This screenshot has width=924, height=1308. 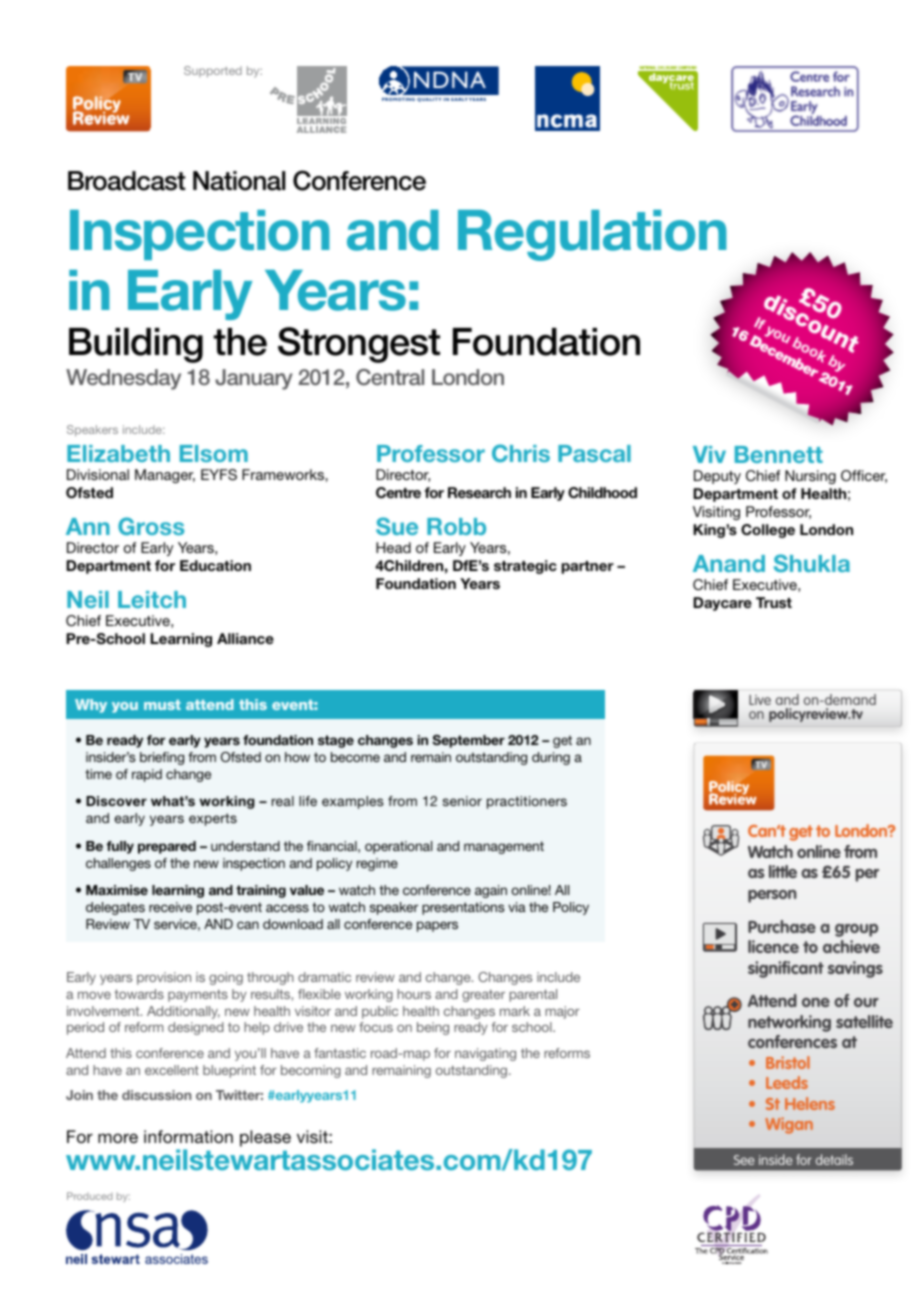 What do you see at coordinates (774, 602) in the screenshot?
I see `Trust` at bounding box center [774, 602].
